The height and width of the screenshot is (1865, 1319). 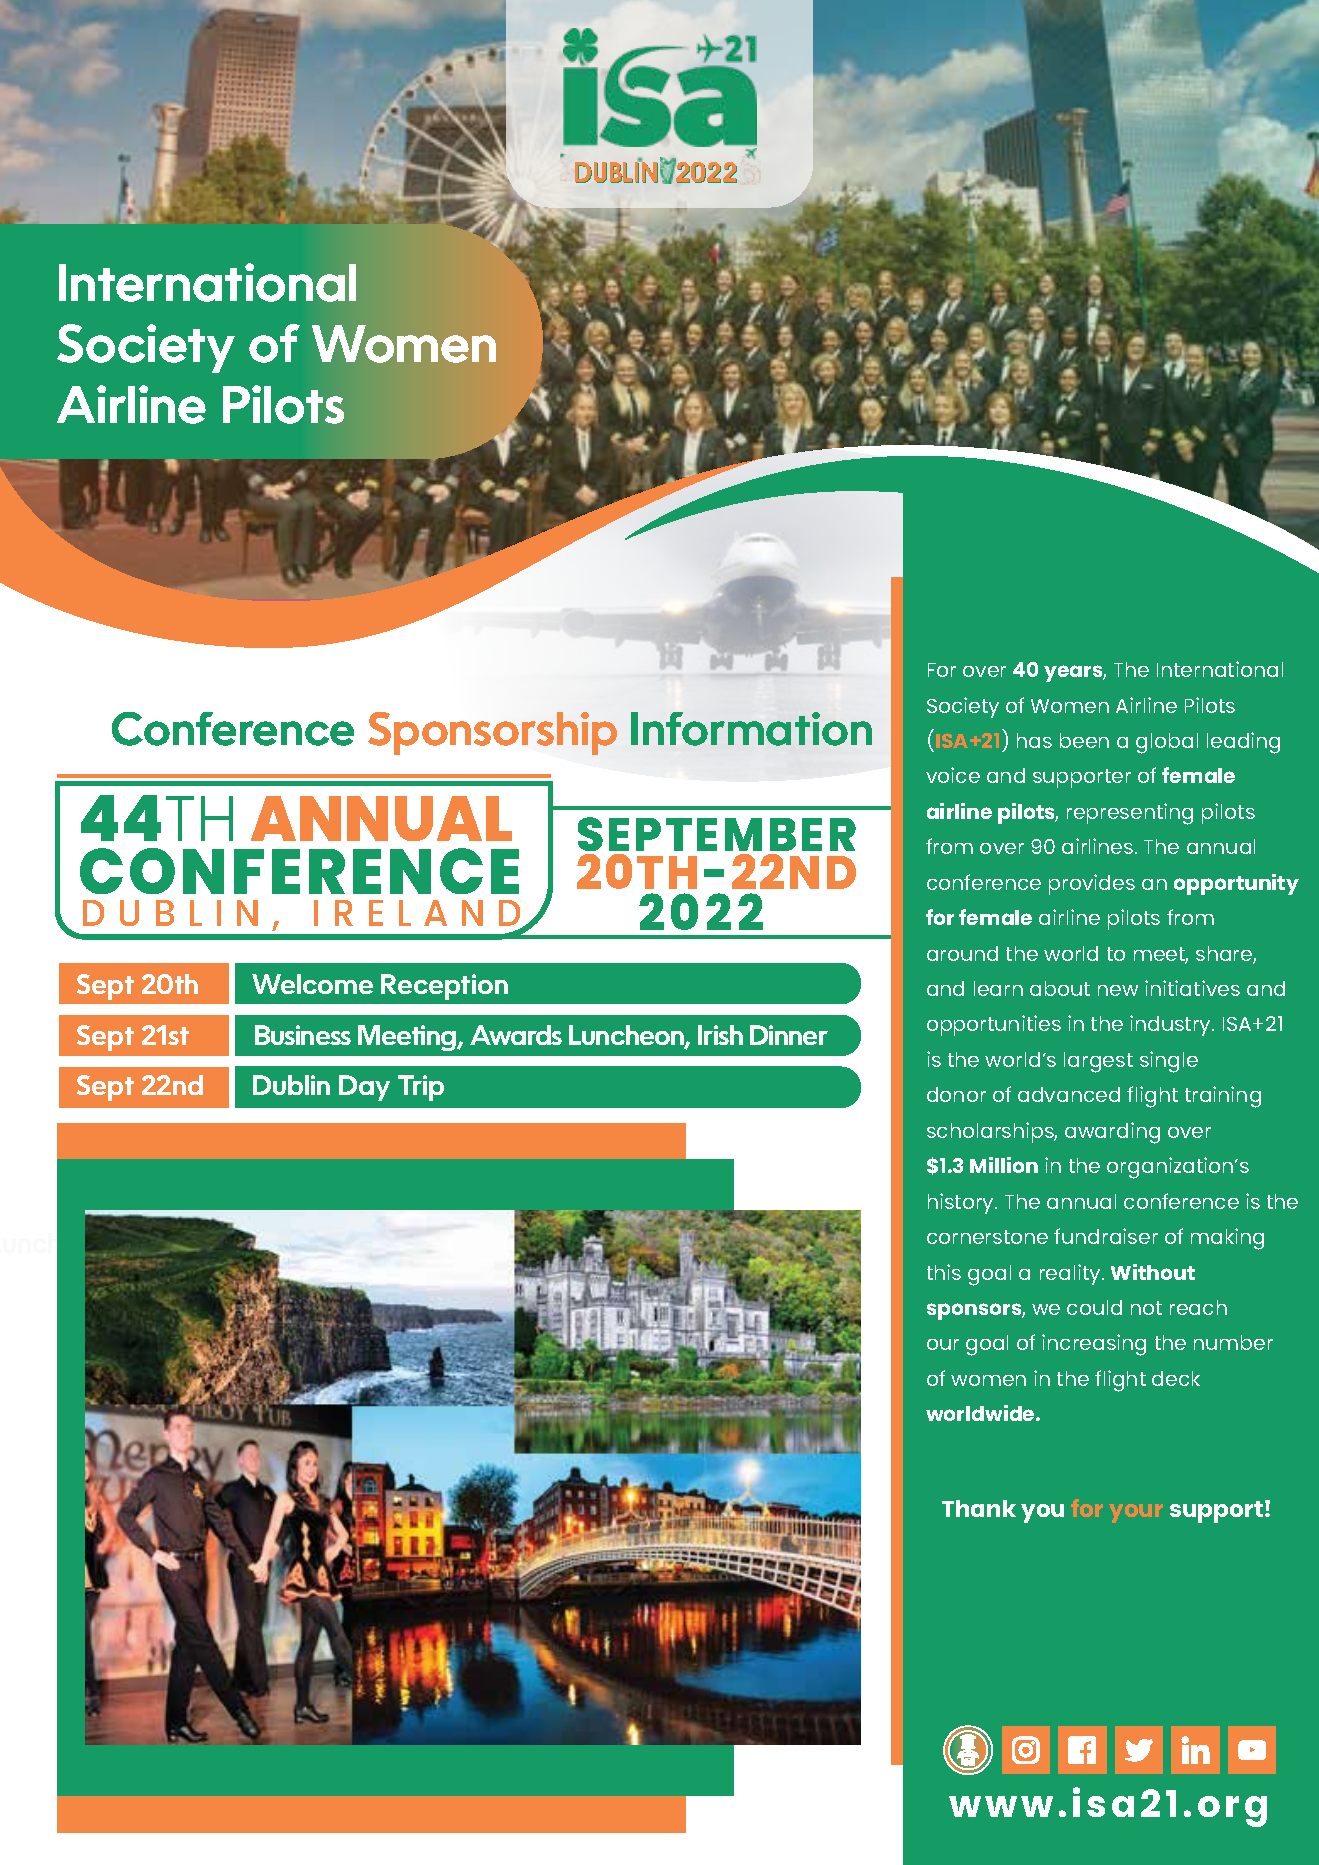 What do you see at coordinates (953, 775) in the screenshot?
I see `voice` at bounding box center [953, 775].
